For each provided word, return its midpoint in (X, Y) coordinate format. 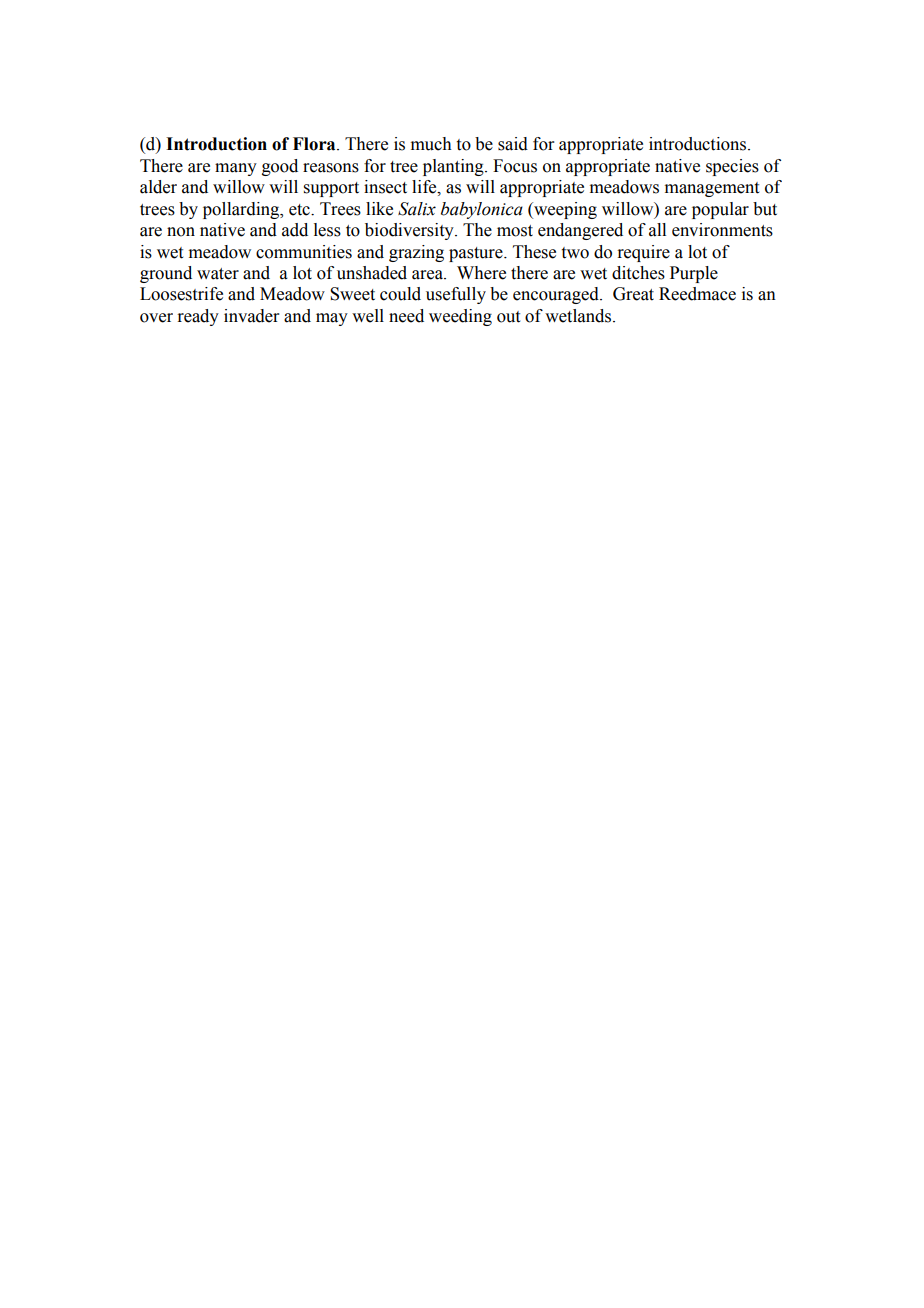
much (431, 144)
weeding (460, 317)
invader (252, 316)
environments (722, 230)
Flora (315, 144)
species (732, 167)
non (181, 232)
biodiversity (410, 231)
